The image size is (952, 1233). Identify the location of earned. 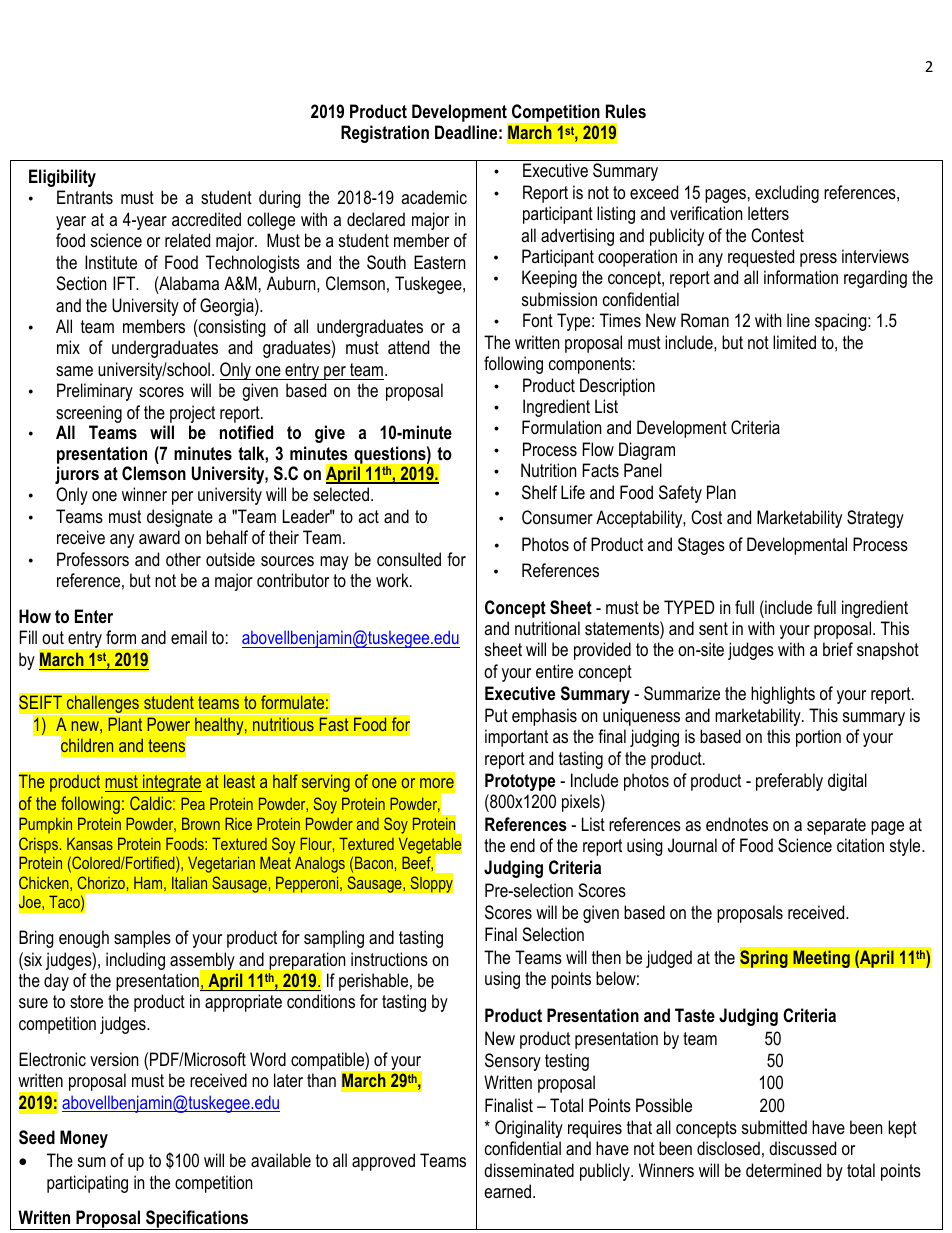
(509, 1191).
